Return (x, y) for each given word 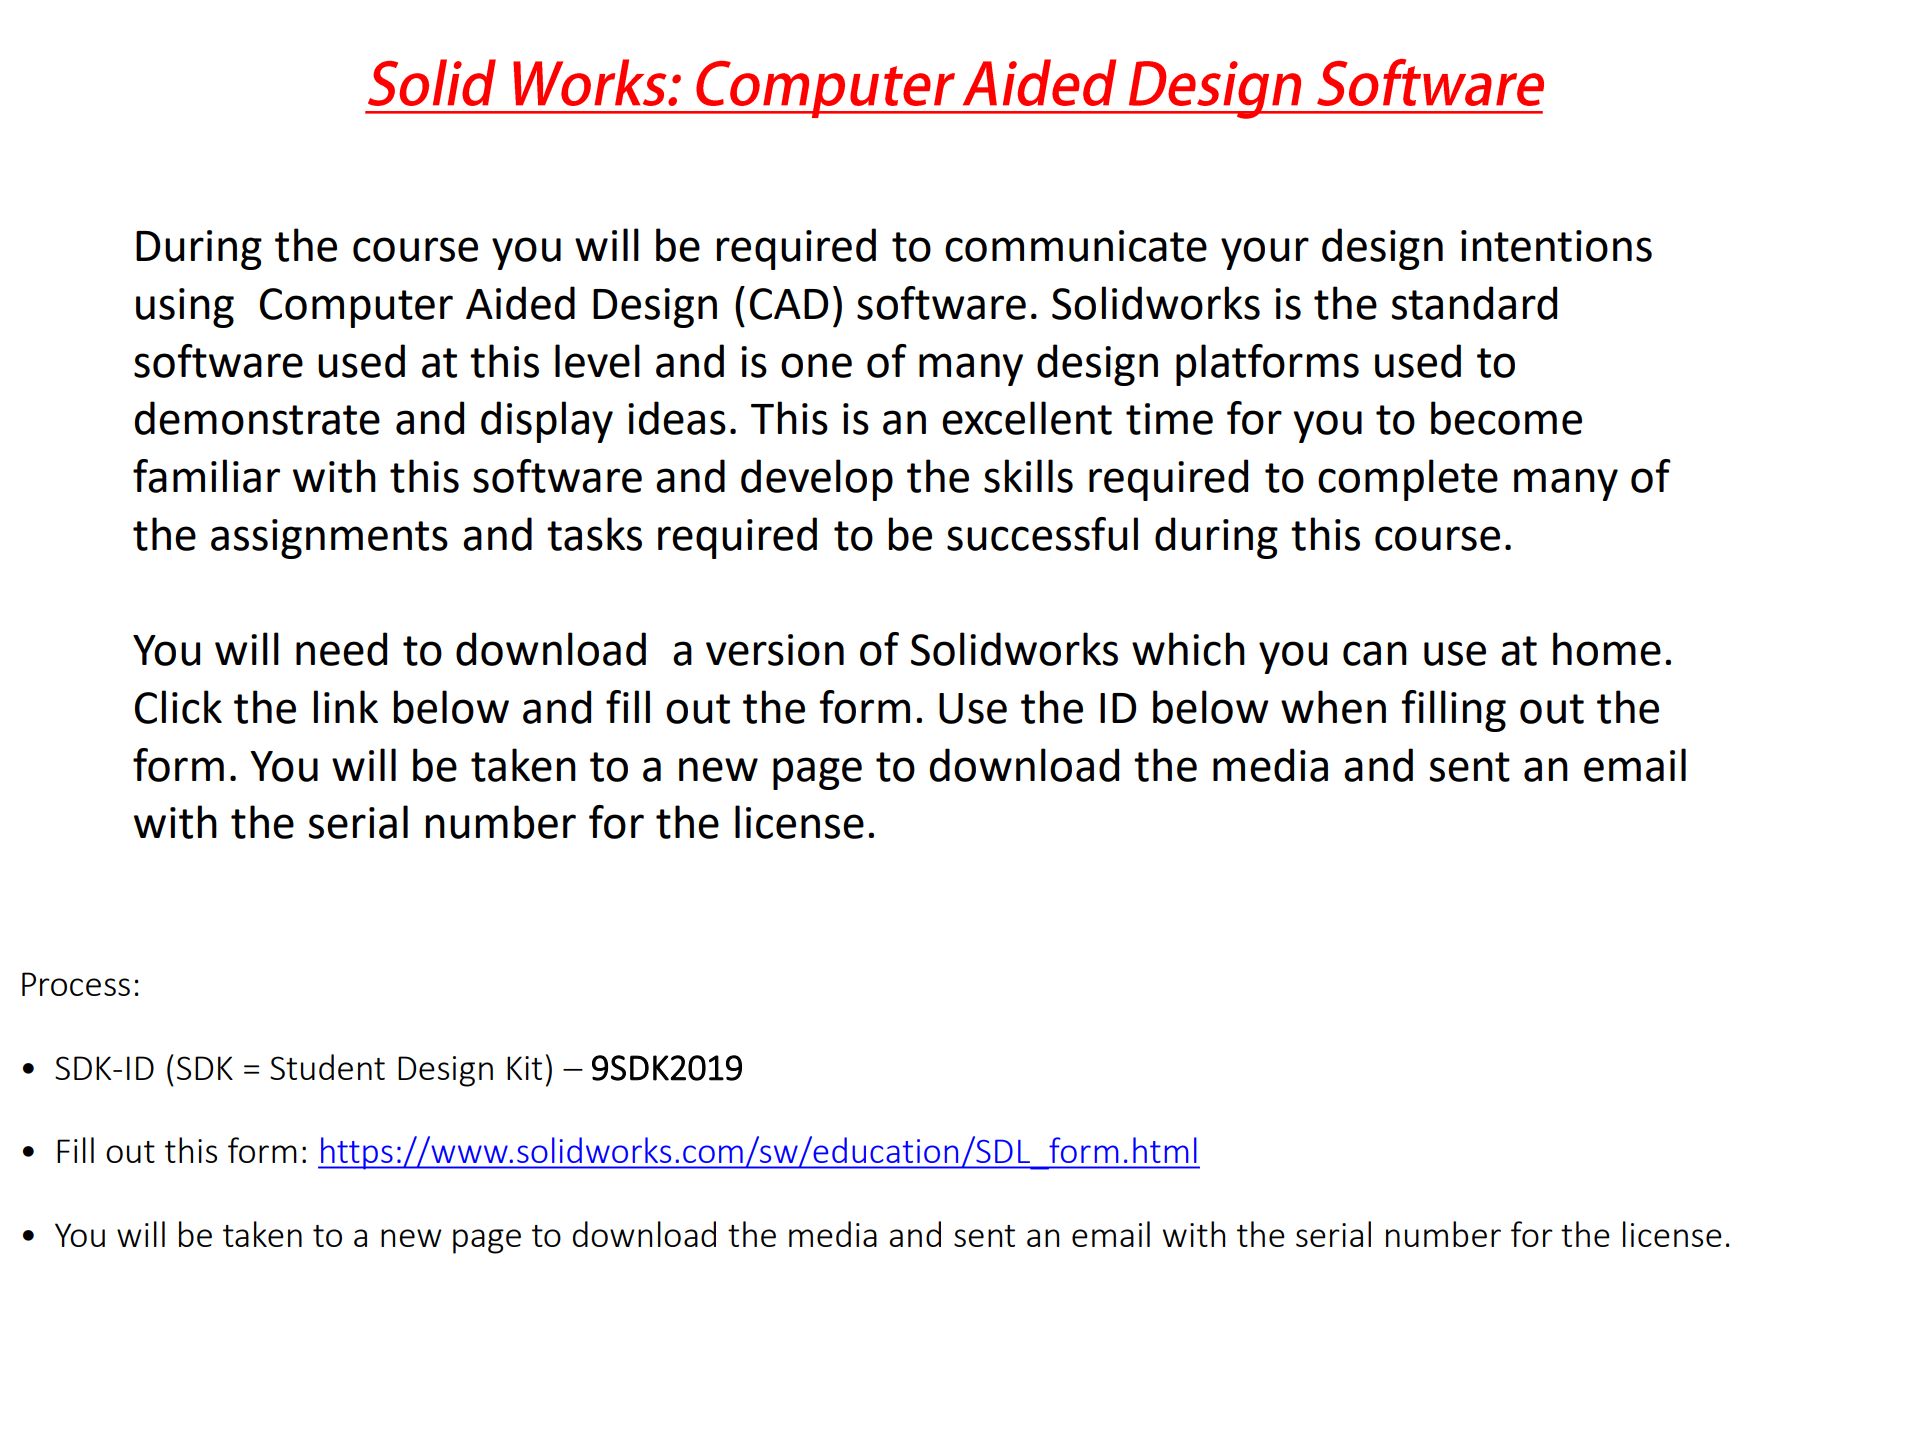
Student (327, 1067)
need (341, 649)
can (1375, 653)
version (775, 650)
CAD (789, 304)
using (185, 308)
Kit (524, 1068)
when (1333, 707)
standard (1474, 303)
